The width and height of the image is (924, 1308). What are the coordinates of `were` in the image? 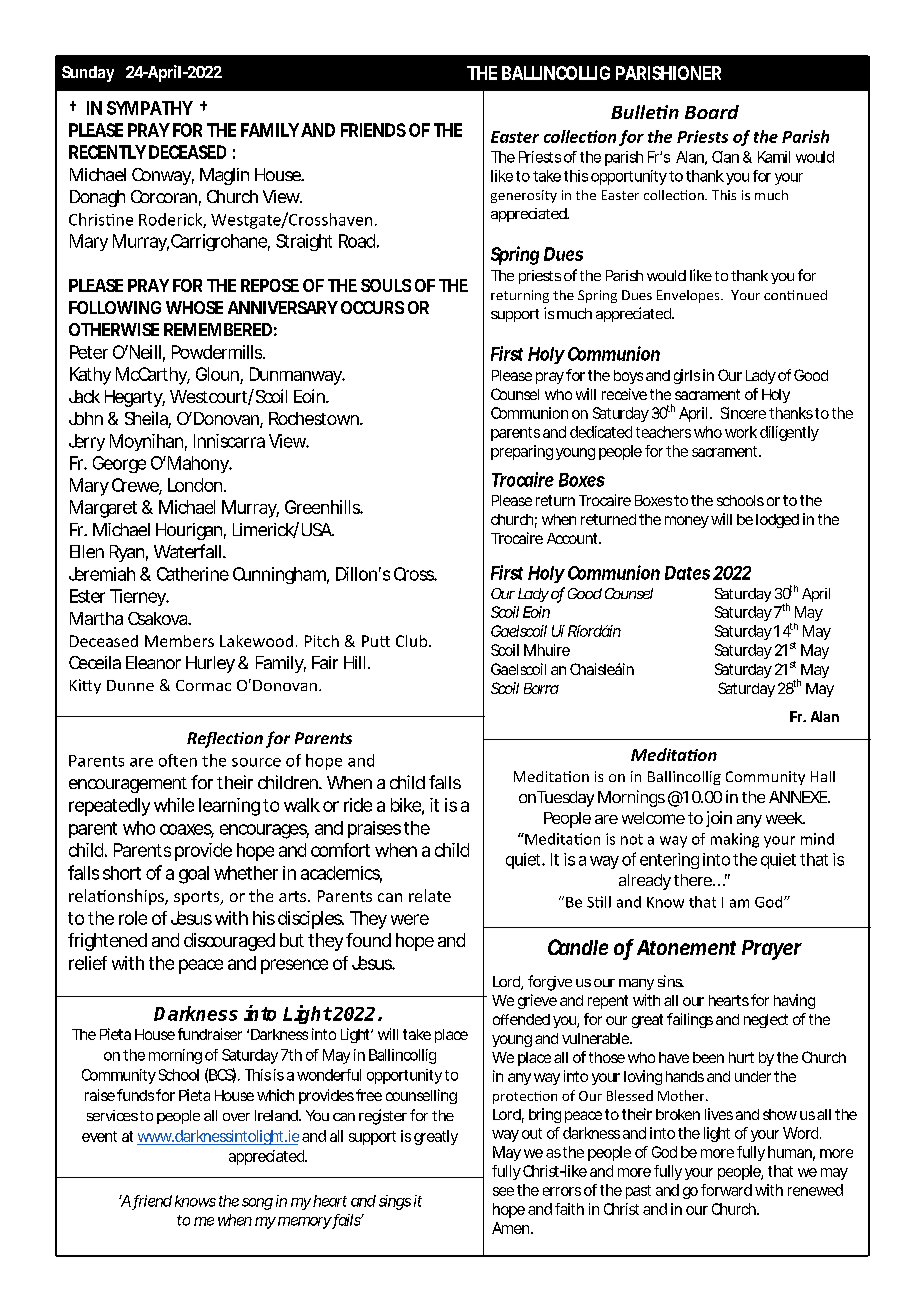 It's located at (410, 919).
